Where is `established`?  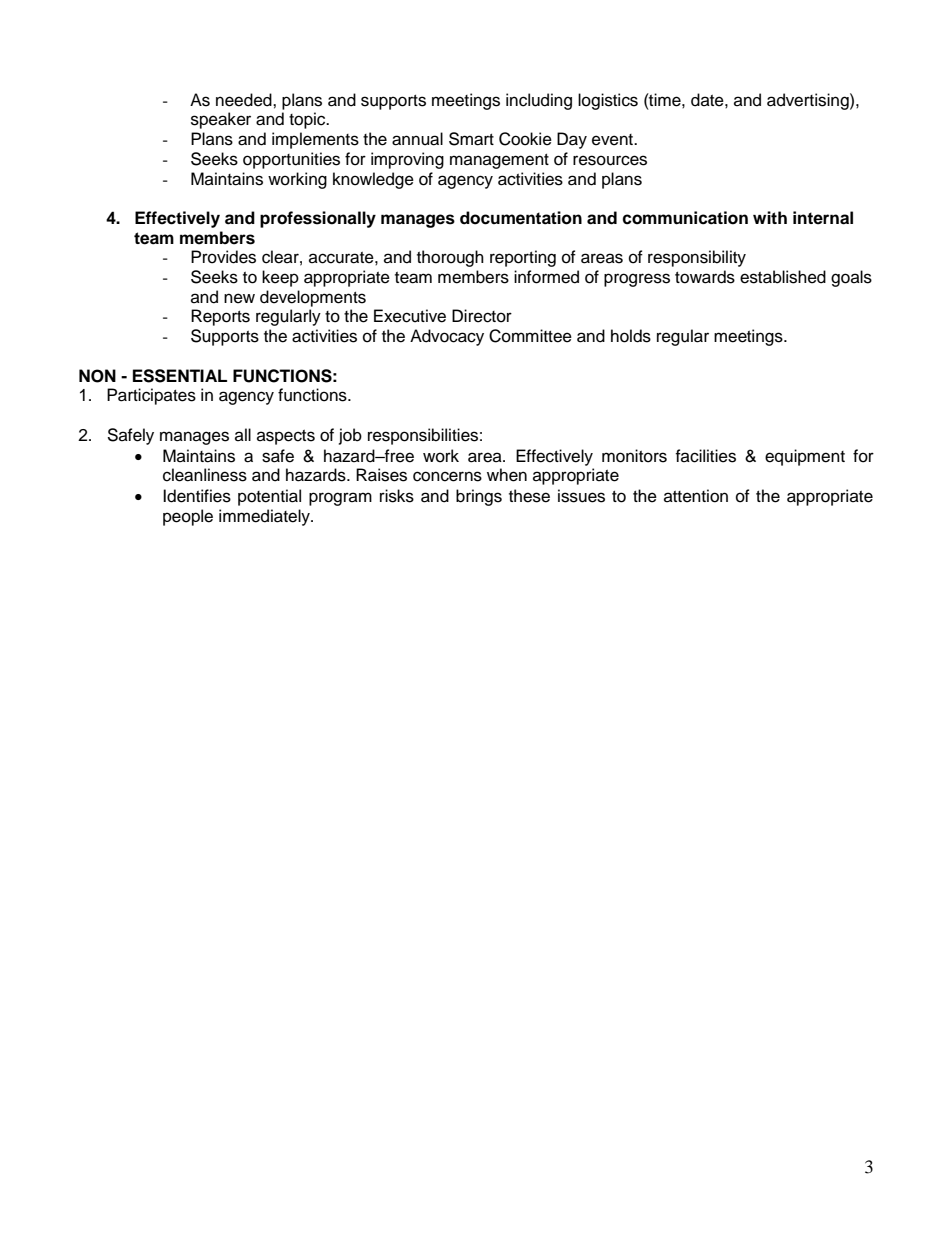 established is located at coordinates (783, 277).
